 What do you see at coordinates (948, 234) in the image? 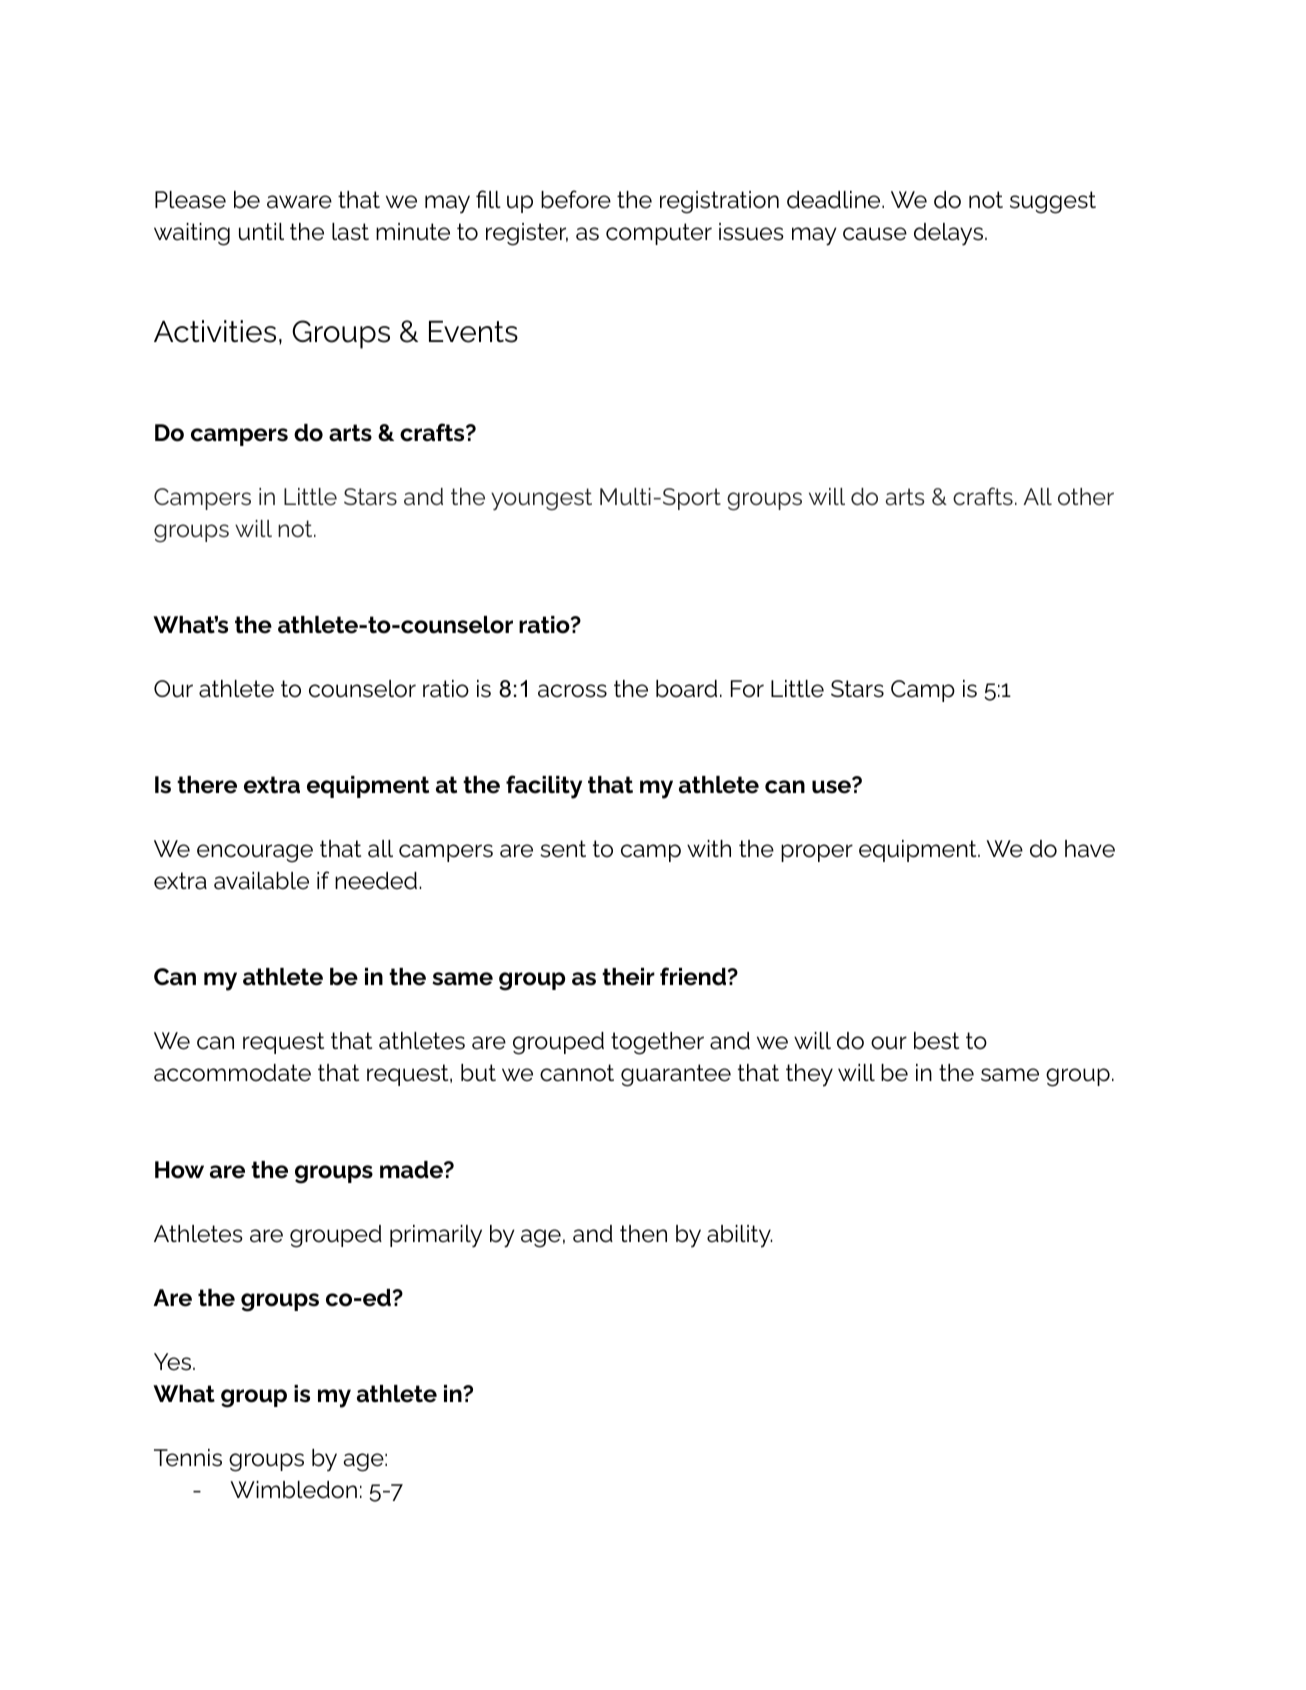
I see `delays` at bounding box center [948, 234].
